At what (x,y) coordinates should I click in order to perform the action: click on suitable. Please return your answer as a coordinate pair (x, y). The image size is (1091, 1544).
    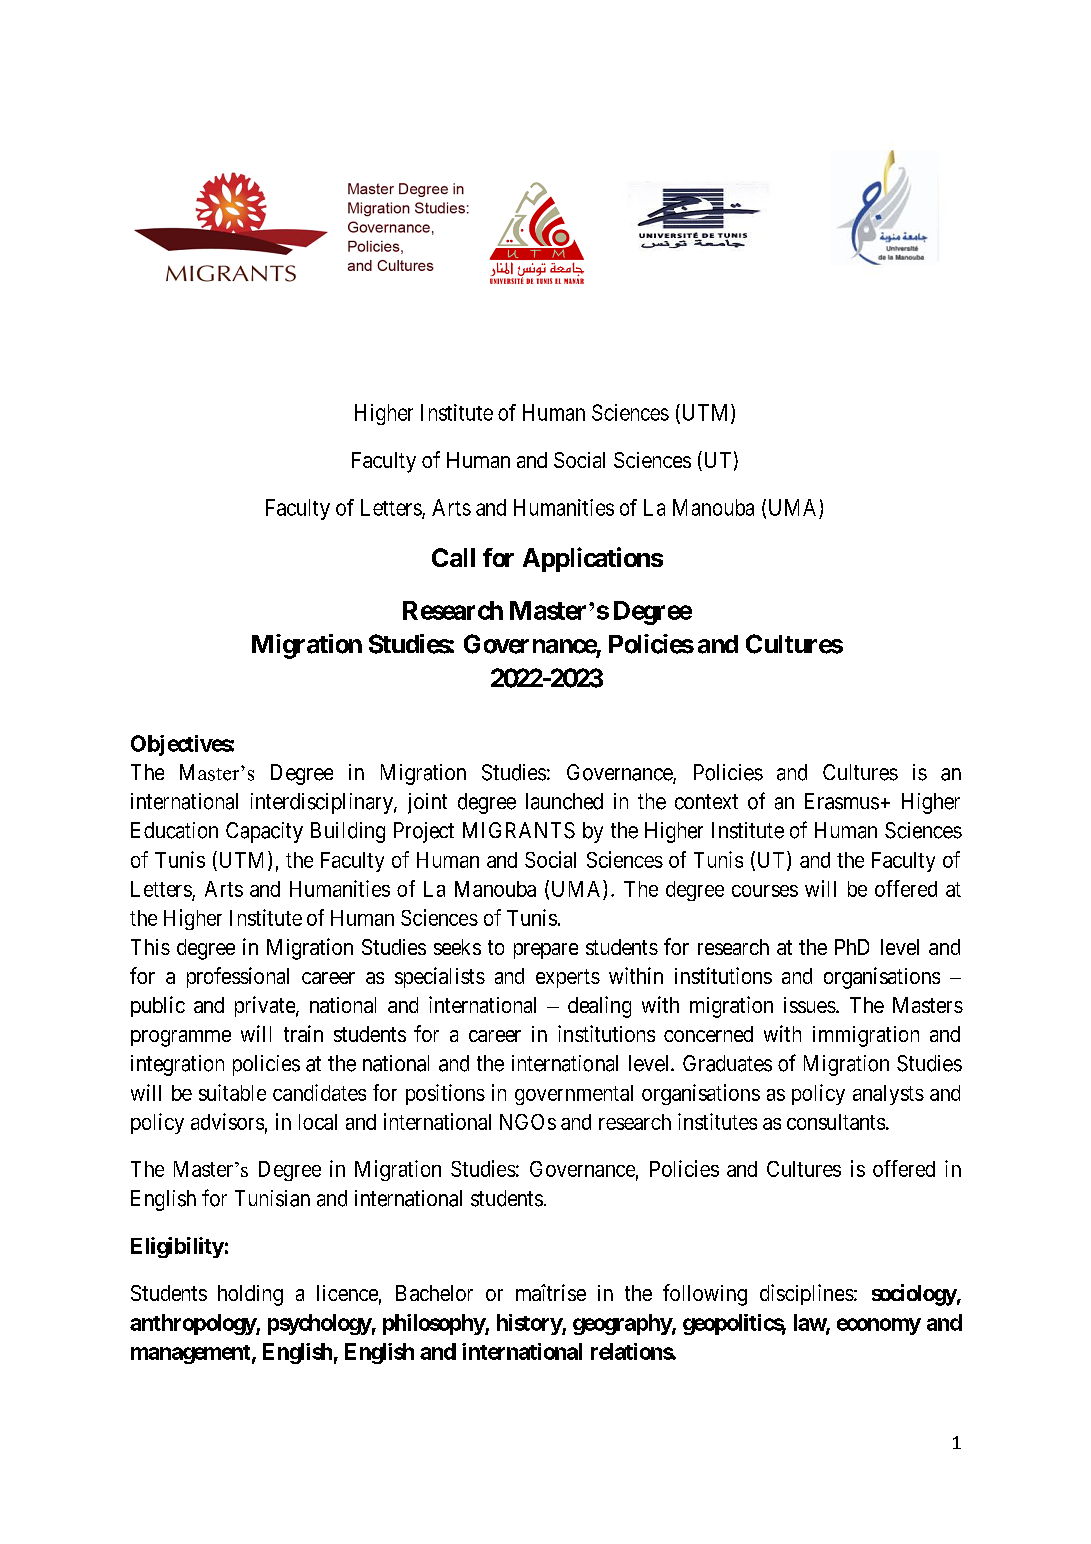
    Looking at the image, I should click on (232, 1092).
